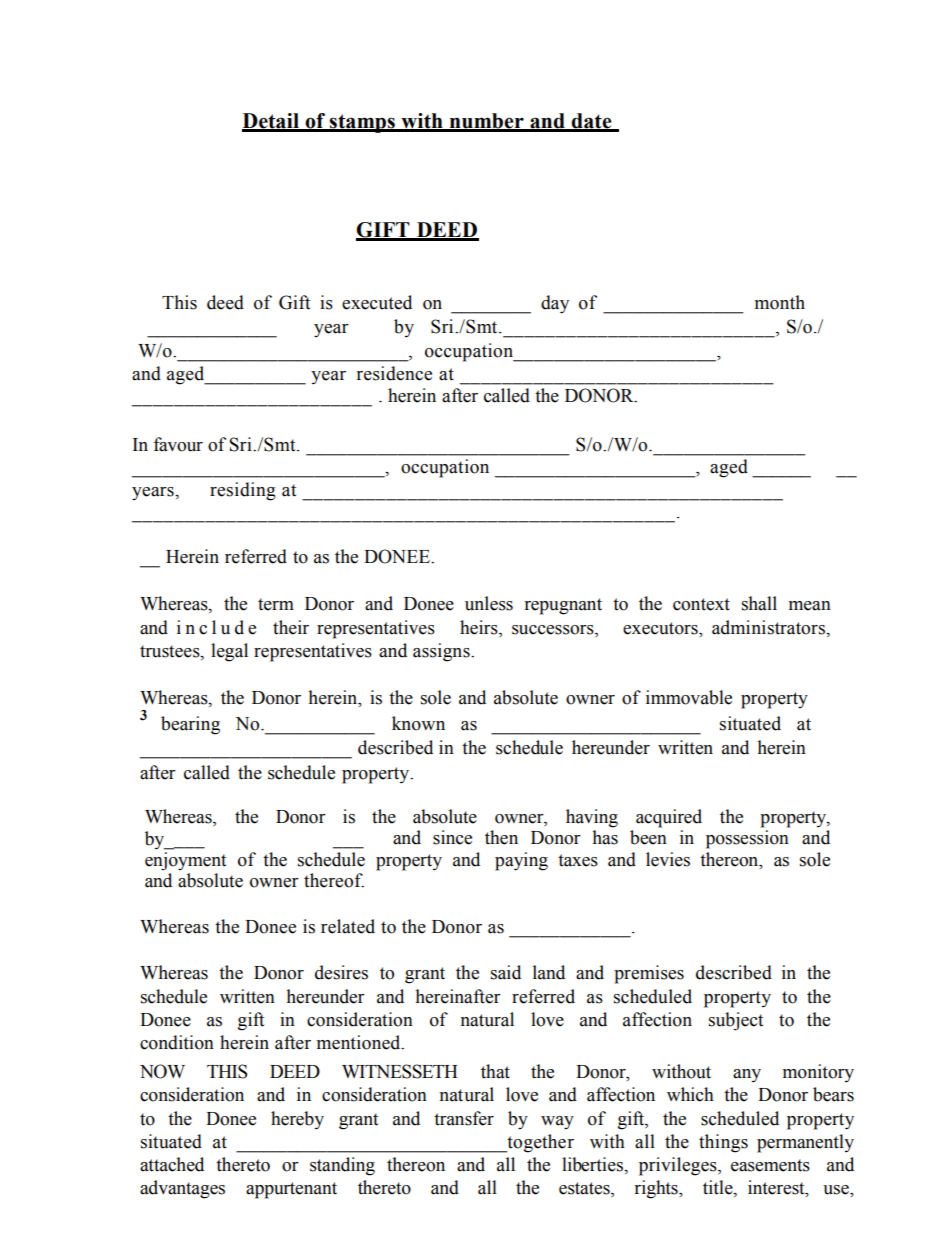 This page has width=952, height=1233. I want to click on administrators, so click(769, 627).
